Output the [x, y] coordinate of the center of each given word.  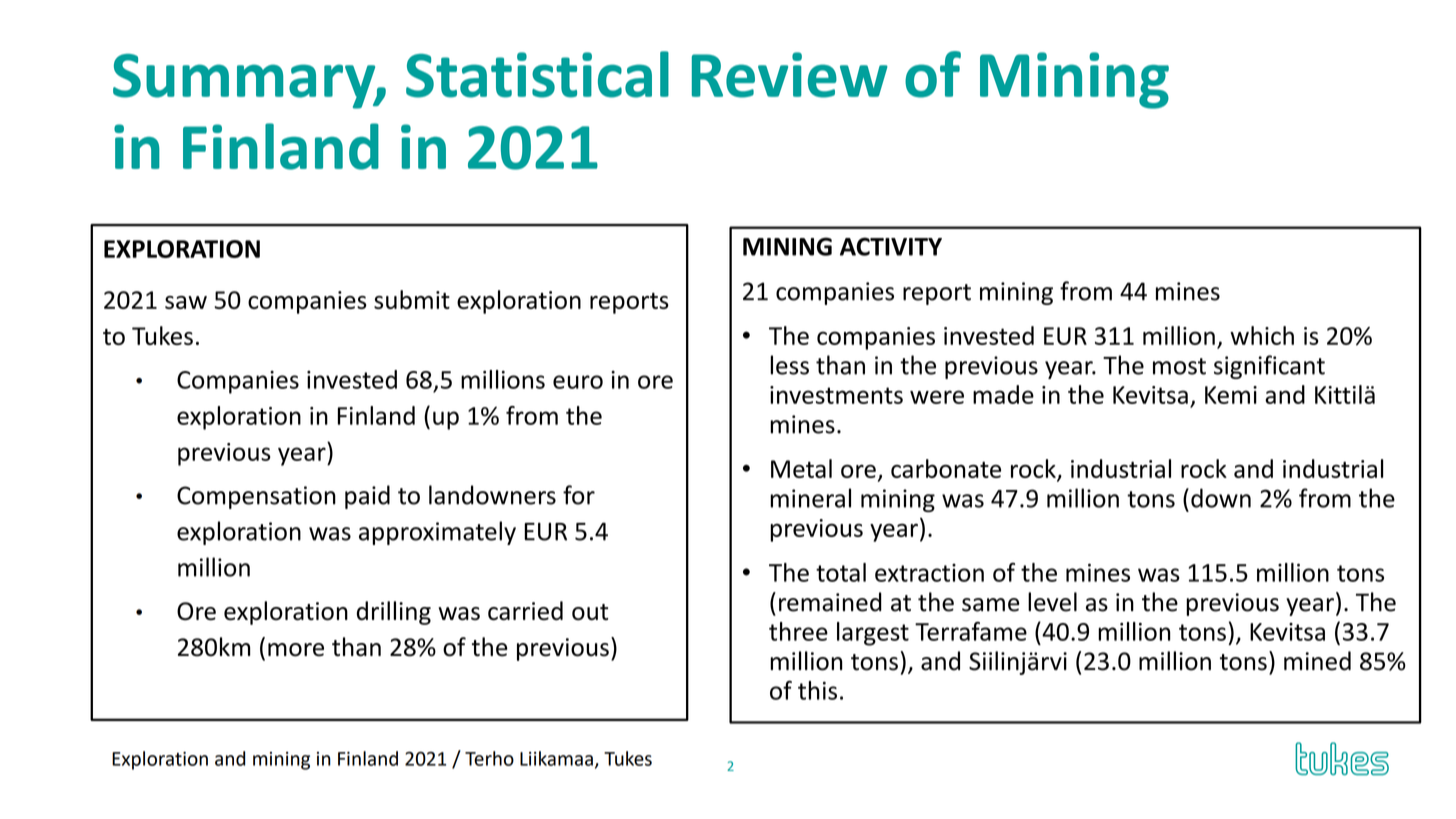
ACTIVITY [891, 246]
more [296, 650]
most [1179, 366]
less [789, 365]
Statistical [537, 74]
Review [790, 75]
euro [578, 382]
